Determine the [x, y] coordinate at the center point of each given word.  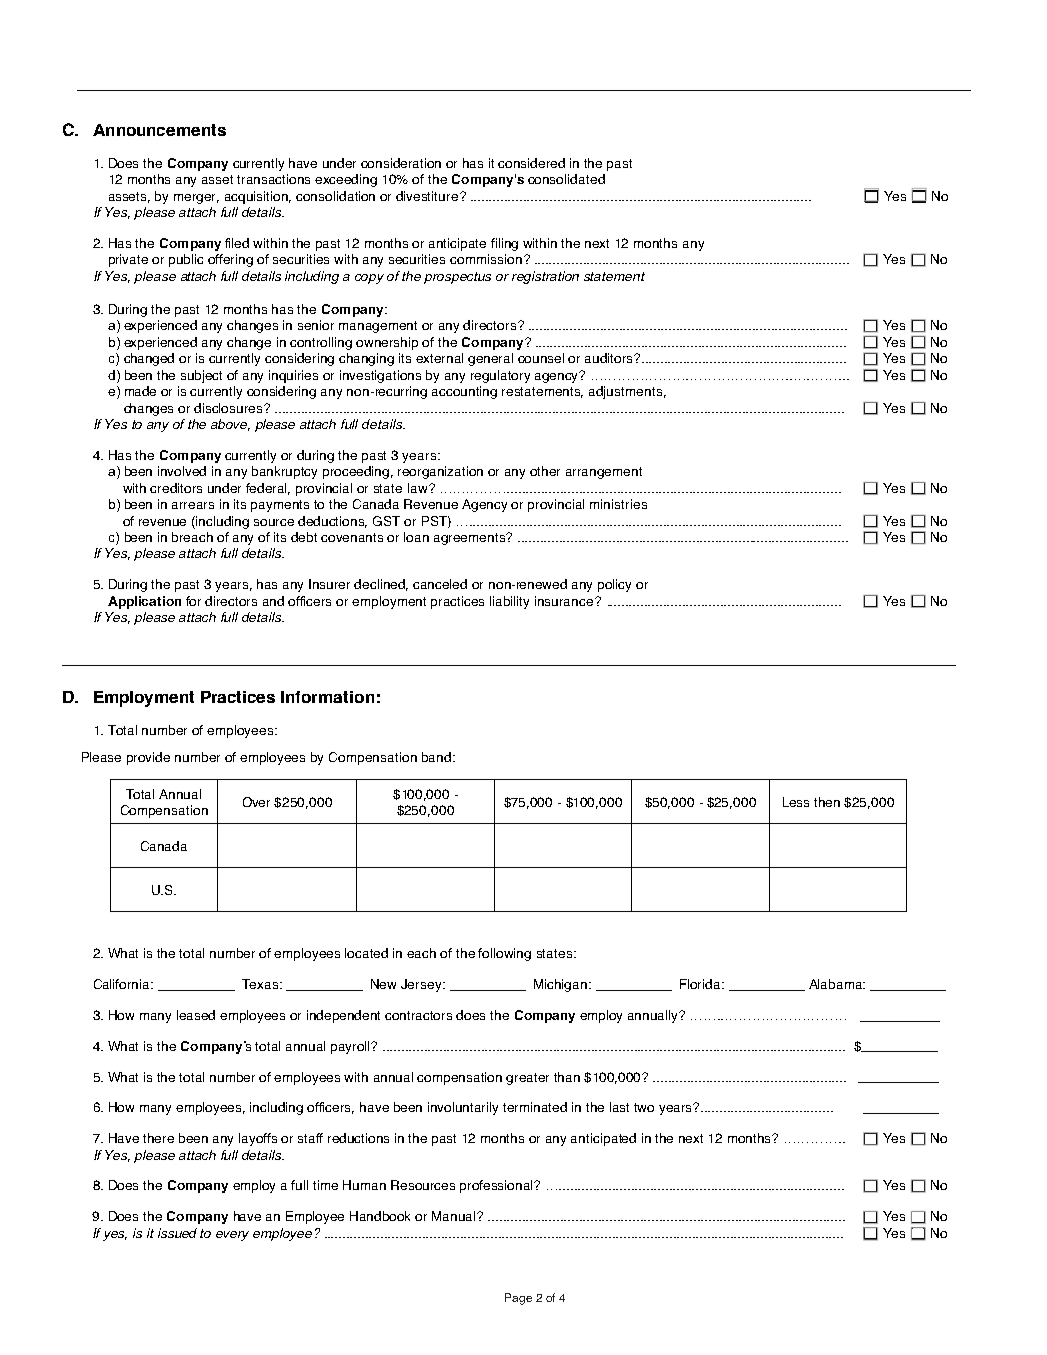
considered [531, 163]
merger [196, 199]
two [644, 1107]
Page [518, 1299]
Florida [701, 984]
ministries [618, 504]
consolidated [566, 179]
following [504, 954]
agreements [471, 539]
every [232, 1236]
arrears [193, 505]
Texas [261, 984]
